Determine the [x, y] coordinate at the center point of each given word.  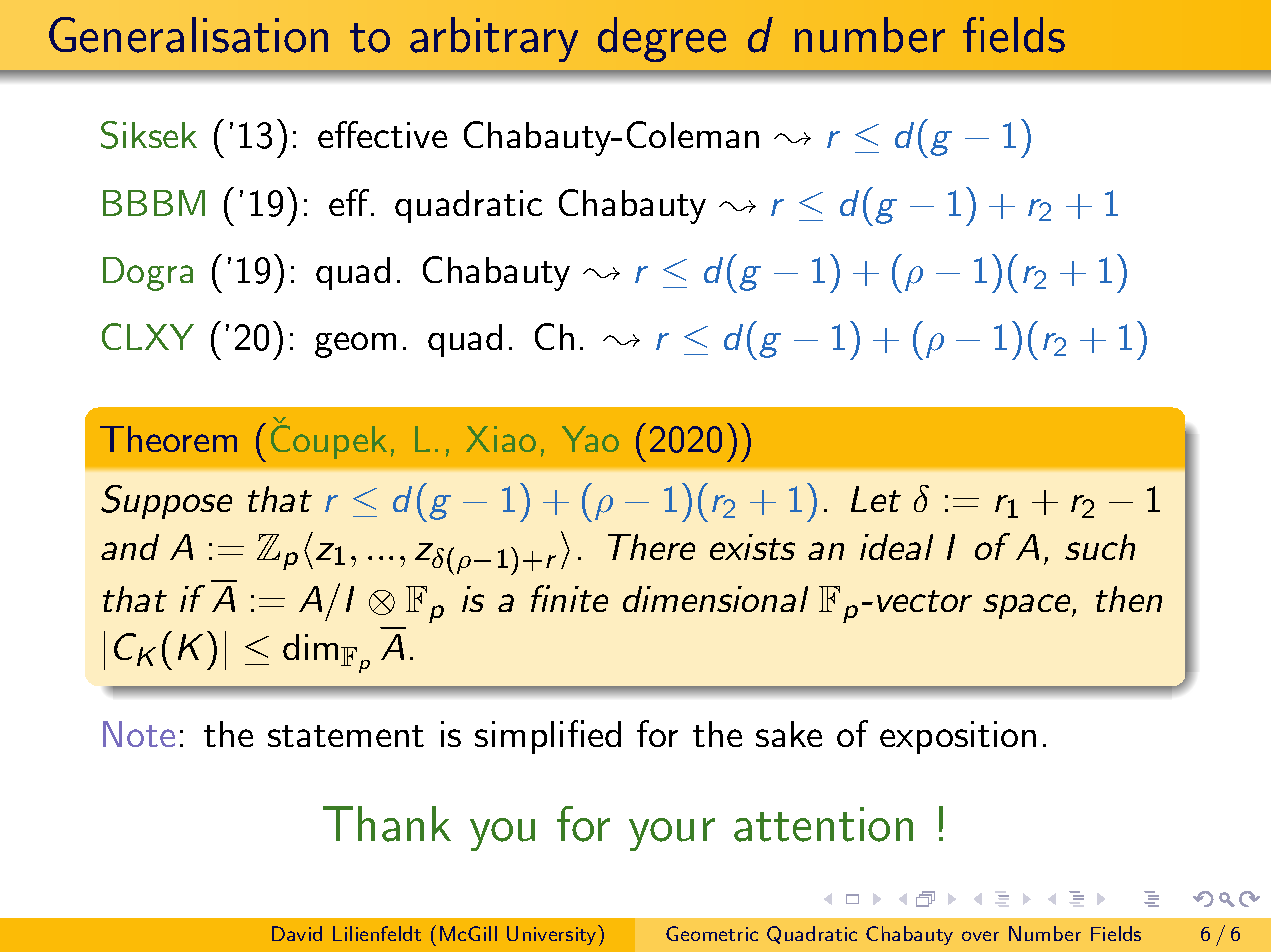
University [553, 935]
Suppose [166, 502]
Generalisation [188, 35]
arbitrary [494, 39]
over [980, 936]
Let [876, 499]
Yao [590, 439]
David [297, 933]
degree [662, 39]
